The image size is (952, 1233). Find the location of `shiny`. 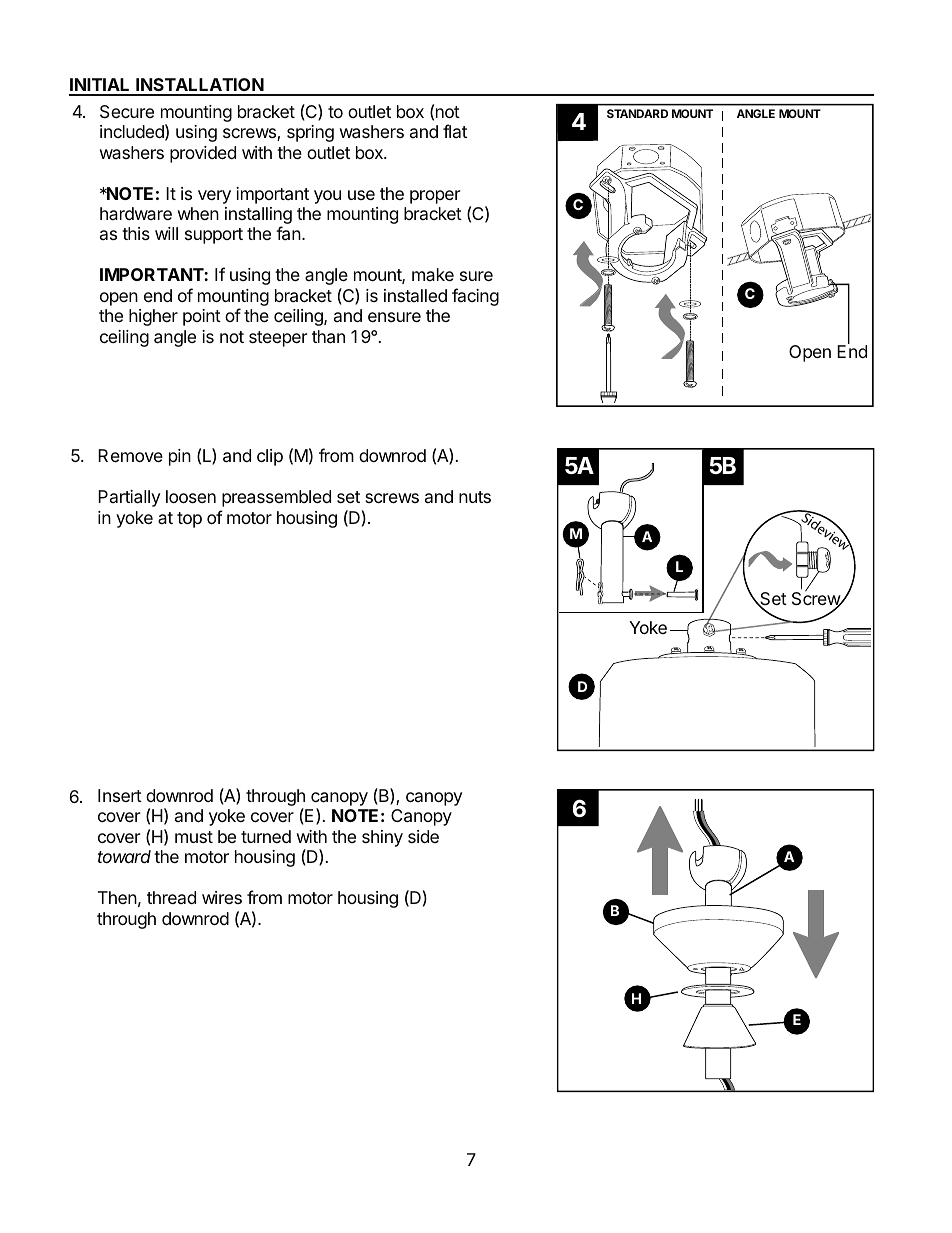

shiny is located at coordinates (382, 838).
